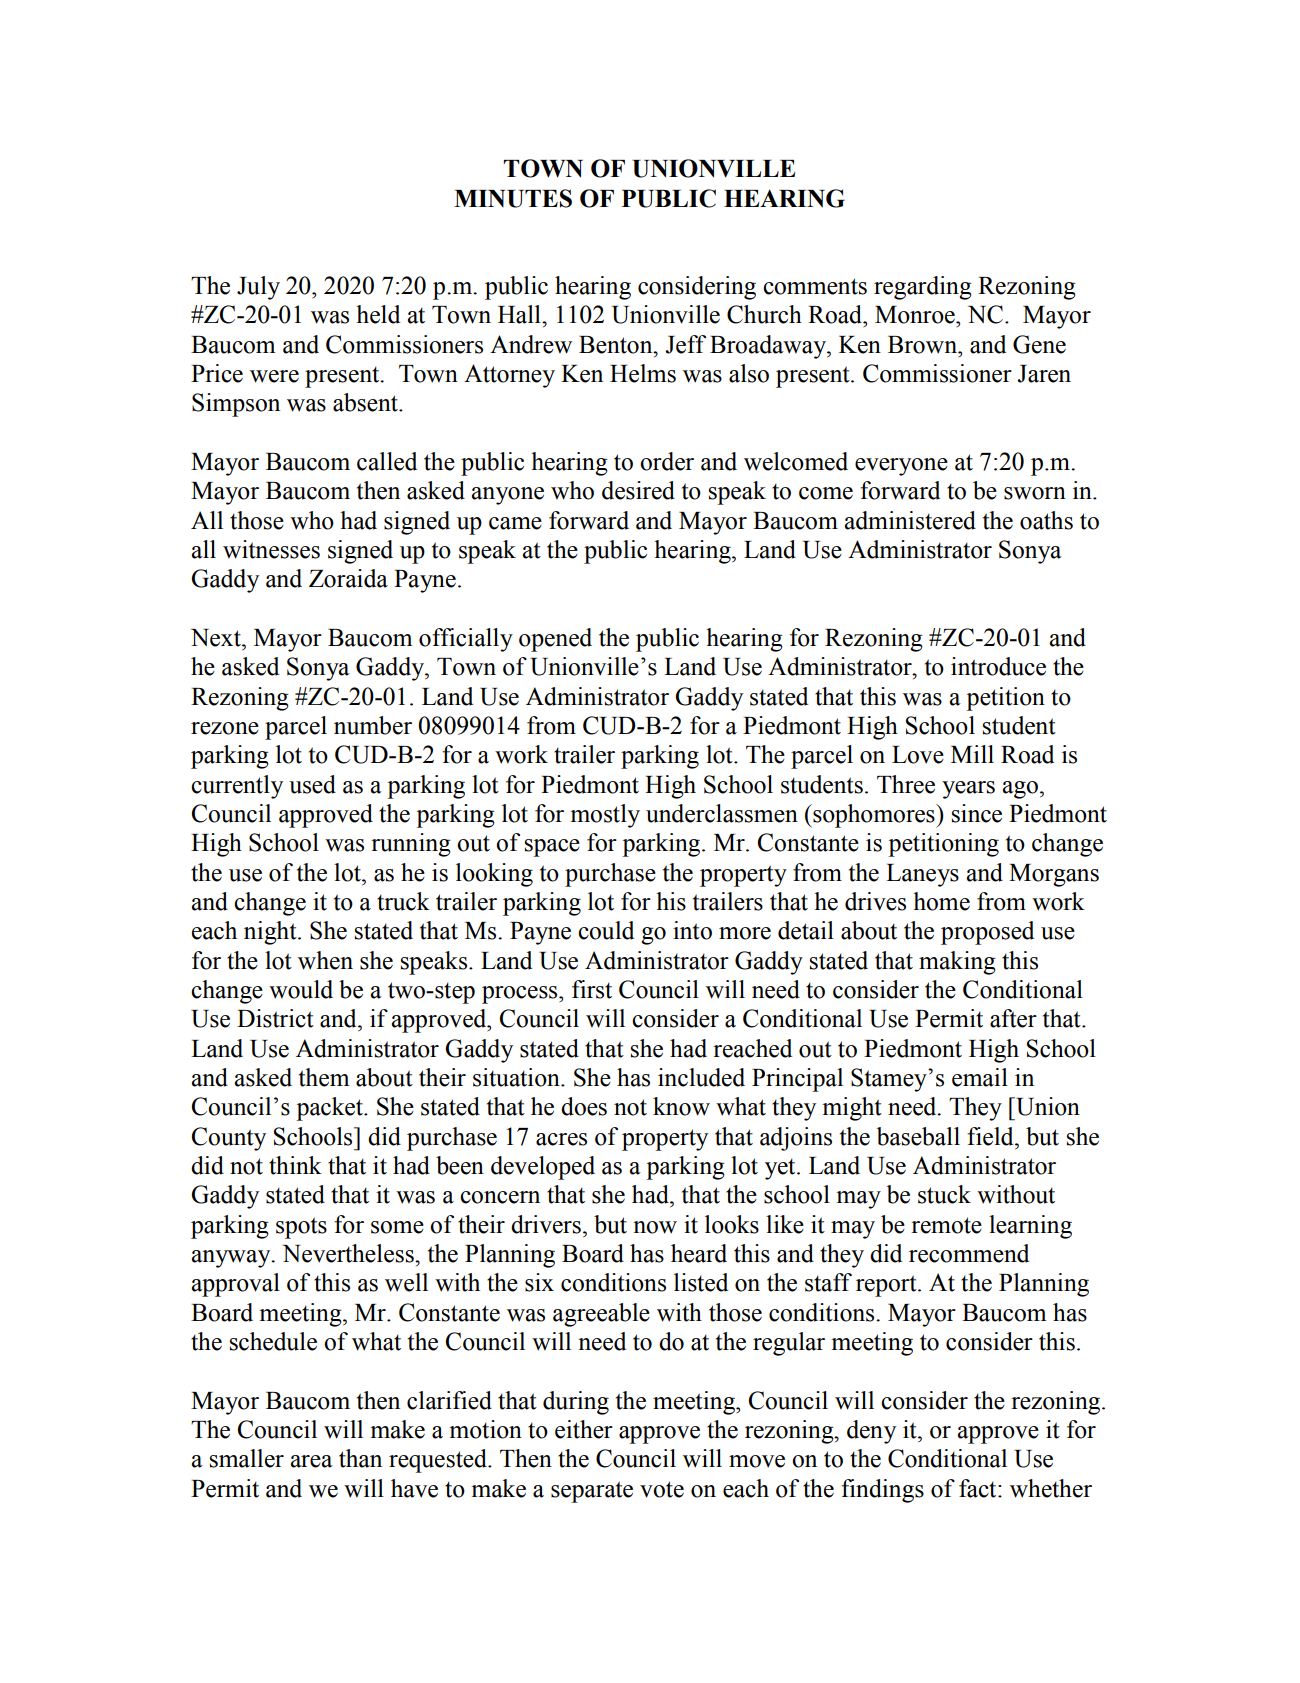 This page has height=1683, width=1300. Describe the element at coordinates (312, 1461) in the page. I see `area` at that location.
